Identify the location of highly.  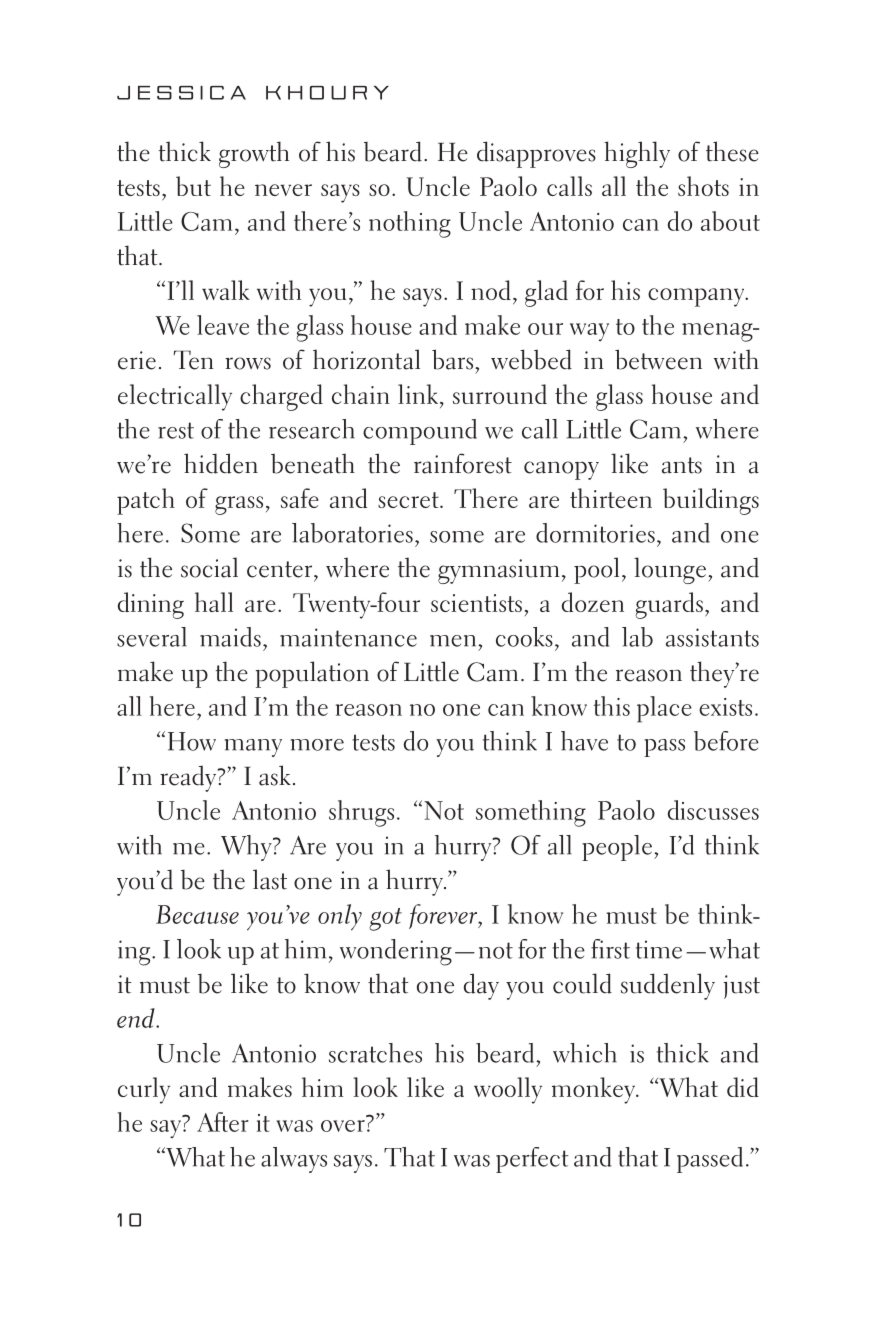
(637, 154).
